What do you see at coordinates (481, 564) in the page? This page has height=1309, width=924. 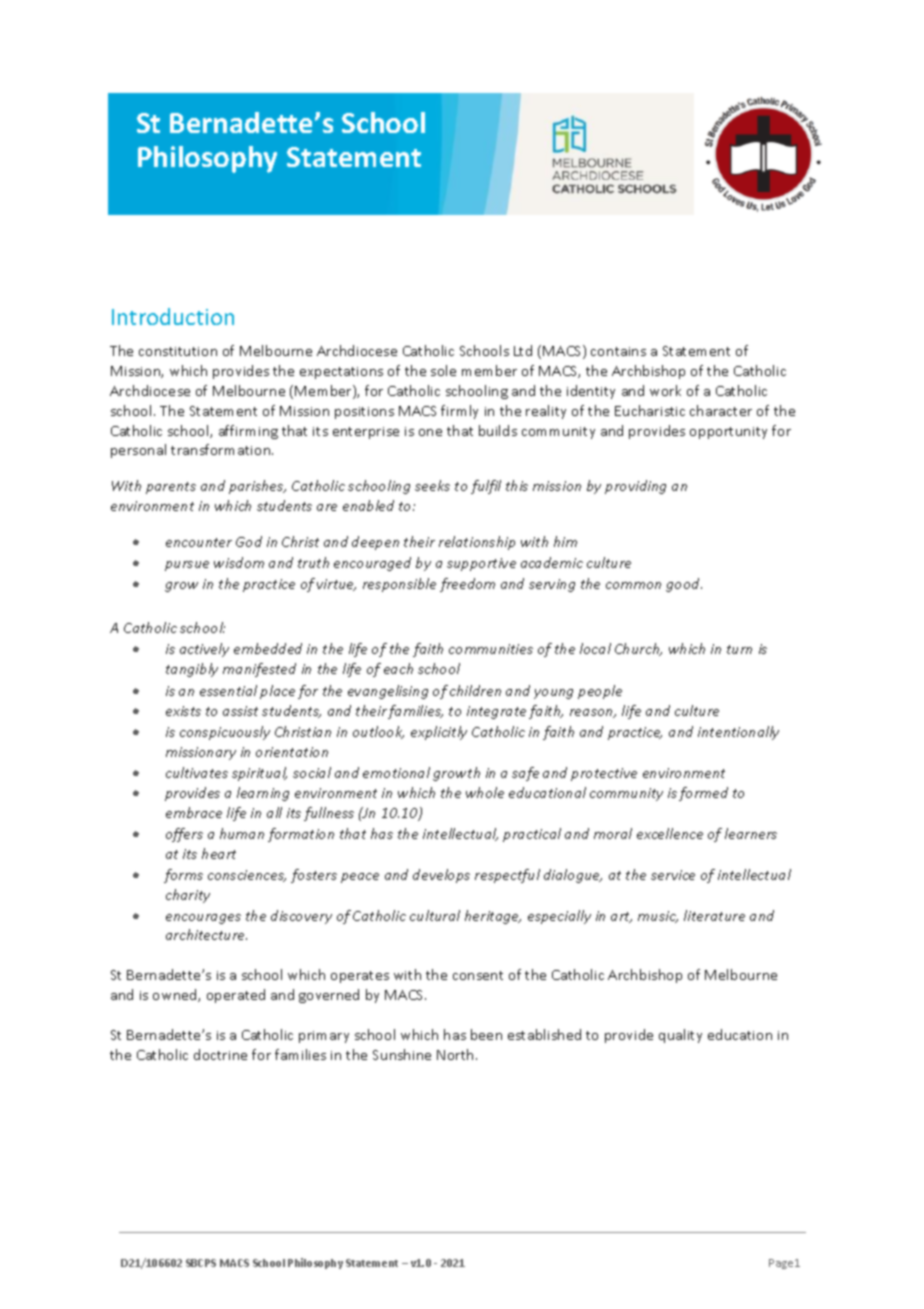 I see `supportive` at bounding box center [481, 564].
